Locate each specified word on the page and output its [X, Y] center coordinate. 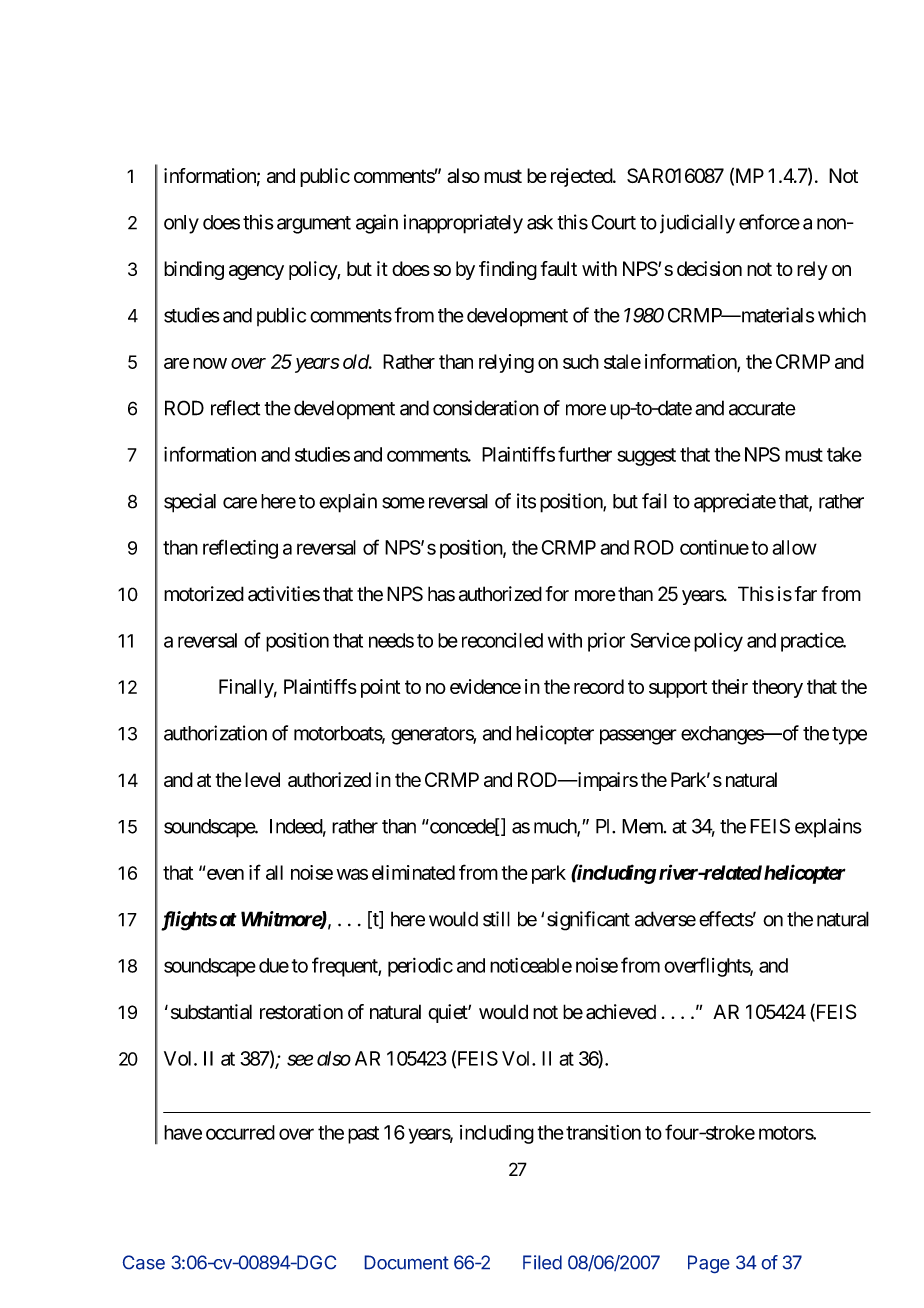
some [403, 503]
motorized [204, 594]
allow [794, 547]
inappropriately [463, 224]
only [181, 224]
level [262, 779]
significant [588, 921]
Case [143, 1262]
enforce [769, 222]
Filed [542, 1262]
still [496, 919]
